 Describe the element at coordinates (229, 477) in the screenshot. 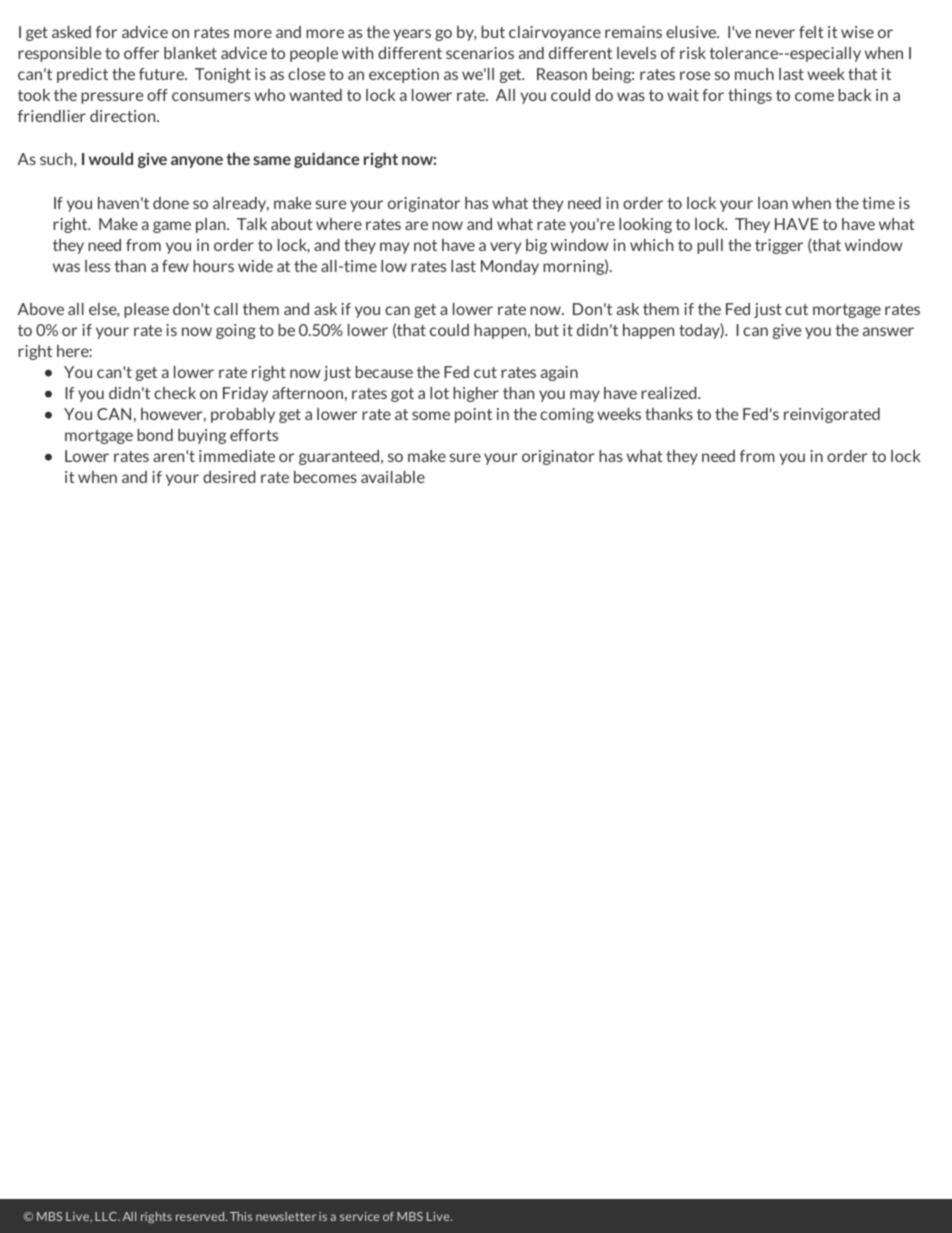

I see `desired` at that location.
